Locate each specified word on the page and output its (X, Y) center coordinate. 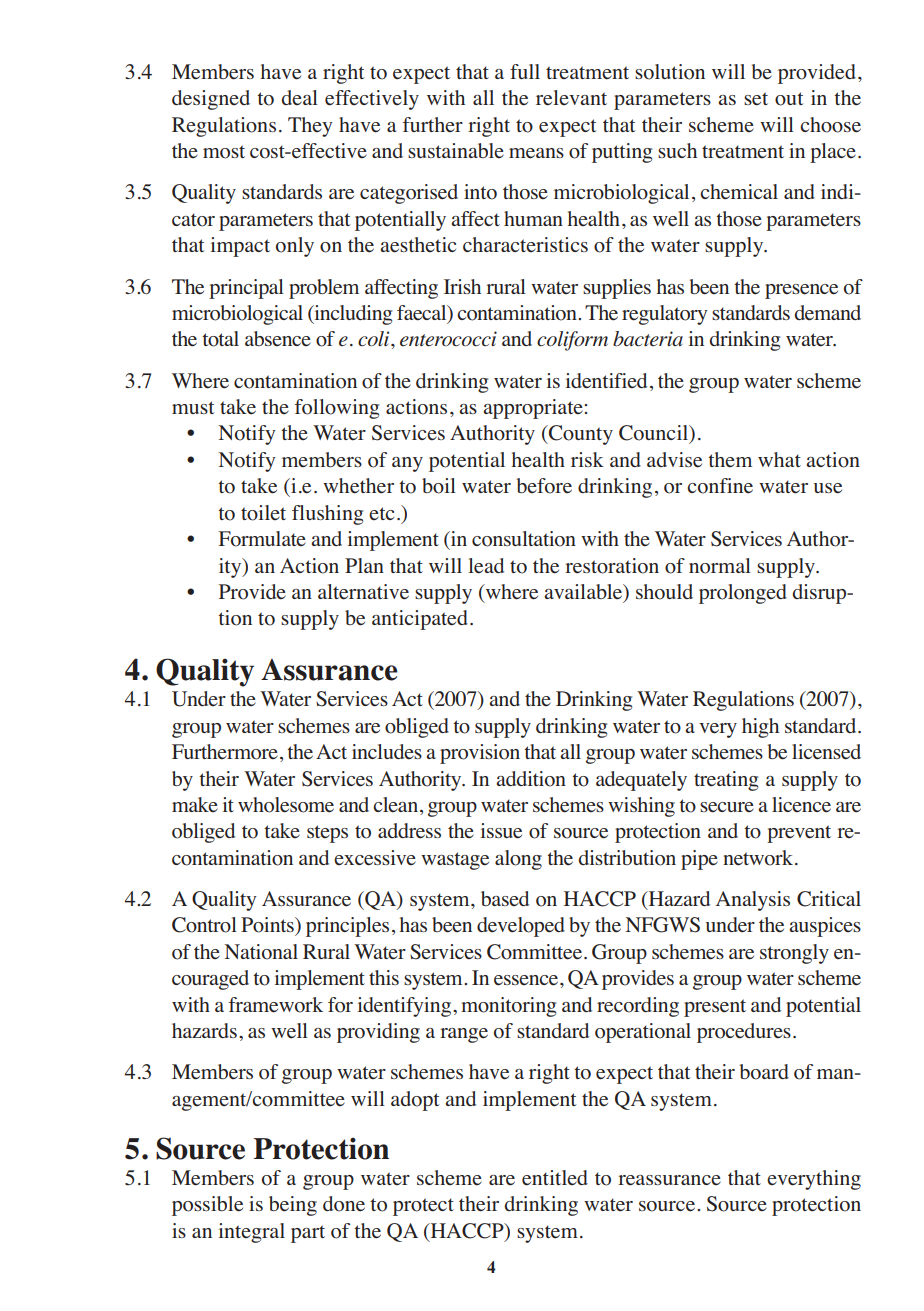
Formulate (262, 539)
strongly (794, 954)
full (525, 71)
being (293, 1206)
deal (299, 98)
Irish (462, 286)
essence (527, 980)
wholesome (286, 805)
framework (275, 1005)
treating (726, 781)
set (756, 99)
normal (720, 566)
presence (801, 291)
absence (278, 339)
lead (486, 566)
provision (480, 754)
